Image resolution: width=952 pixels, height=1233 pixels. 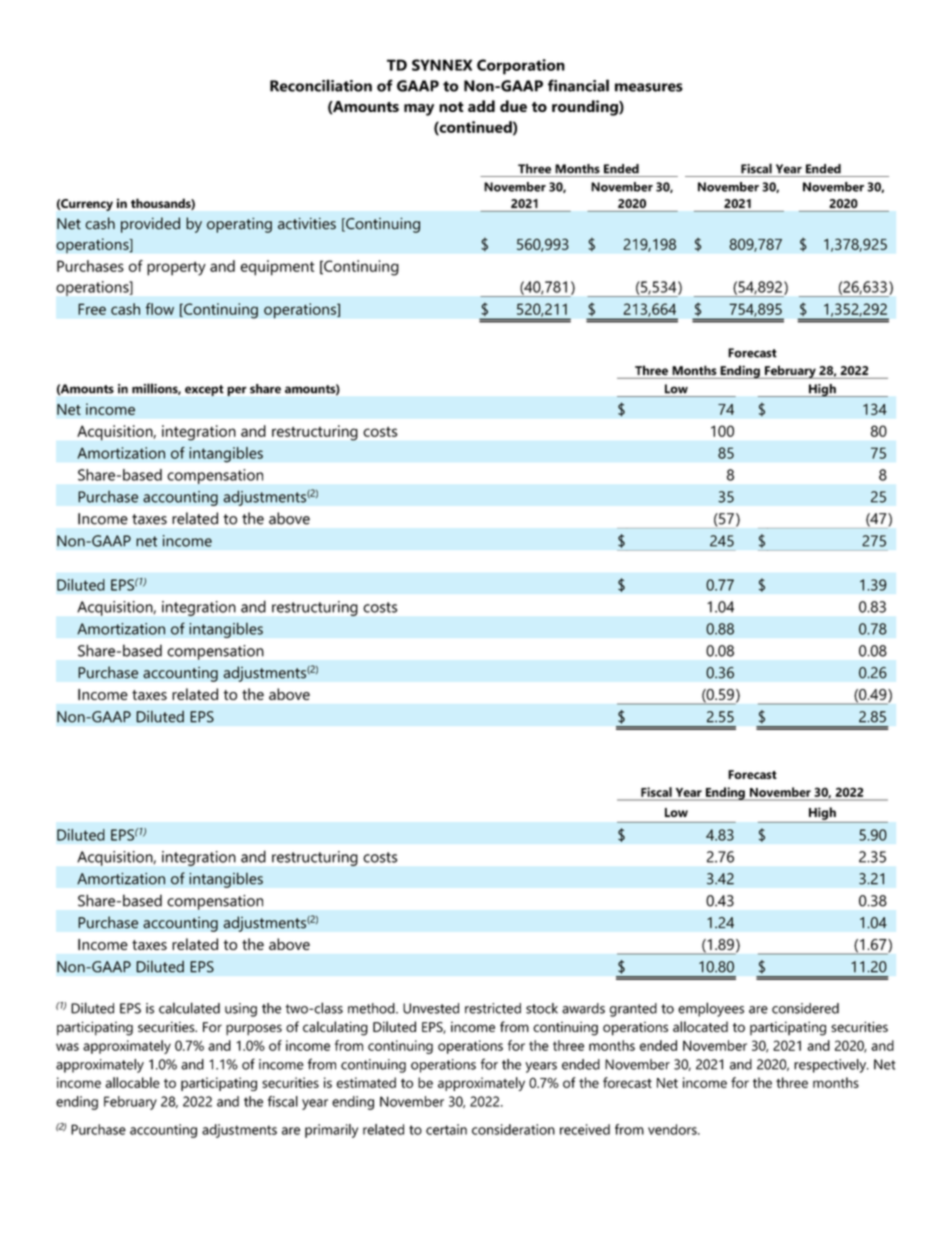 What do you see at coordinates (67, 1047) in the screenshot?
I see `was` at bounding box center [67, 1047].
